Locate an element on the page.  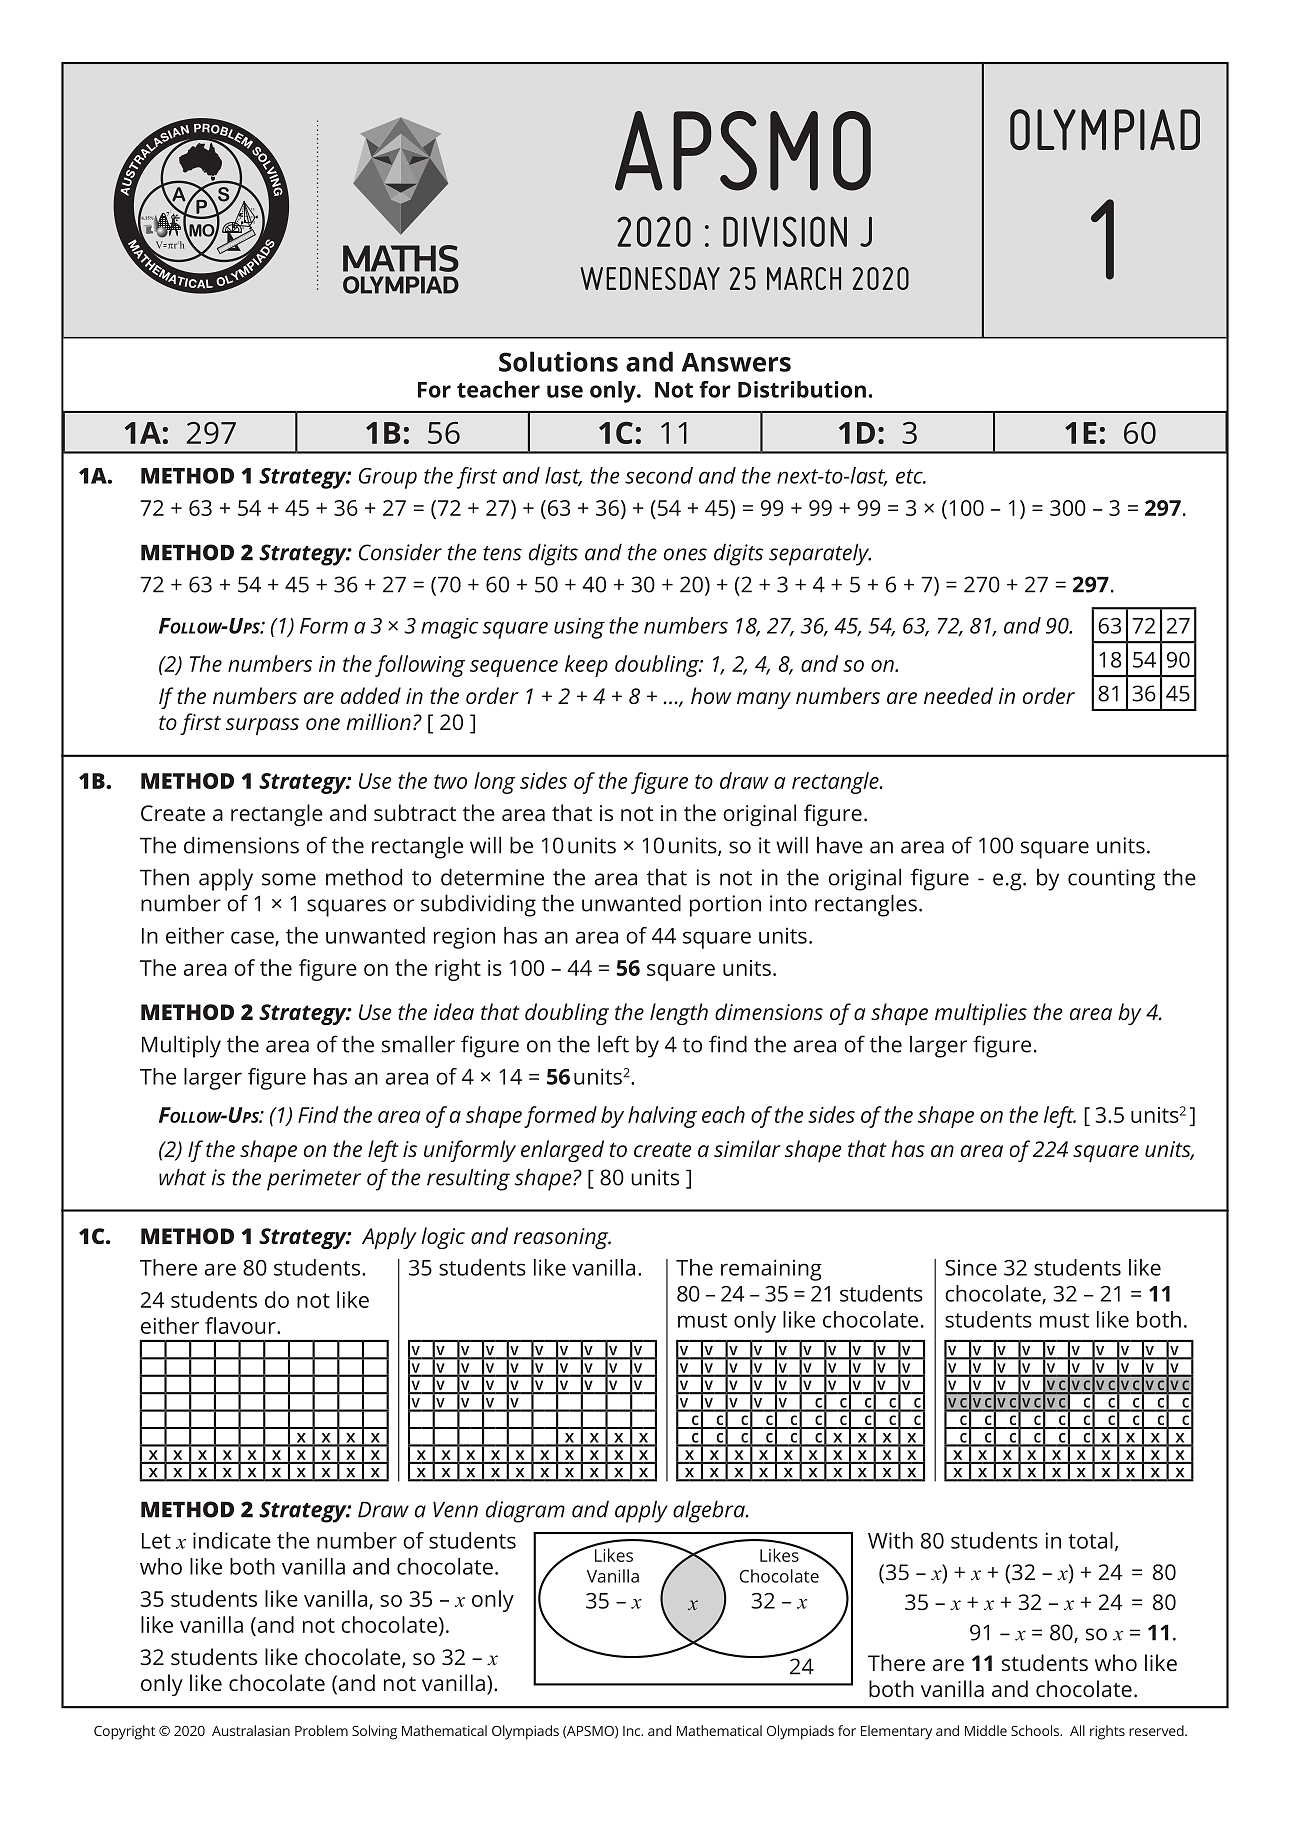
Australasian is located at coordinates (251, 1730).
